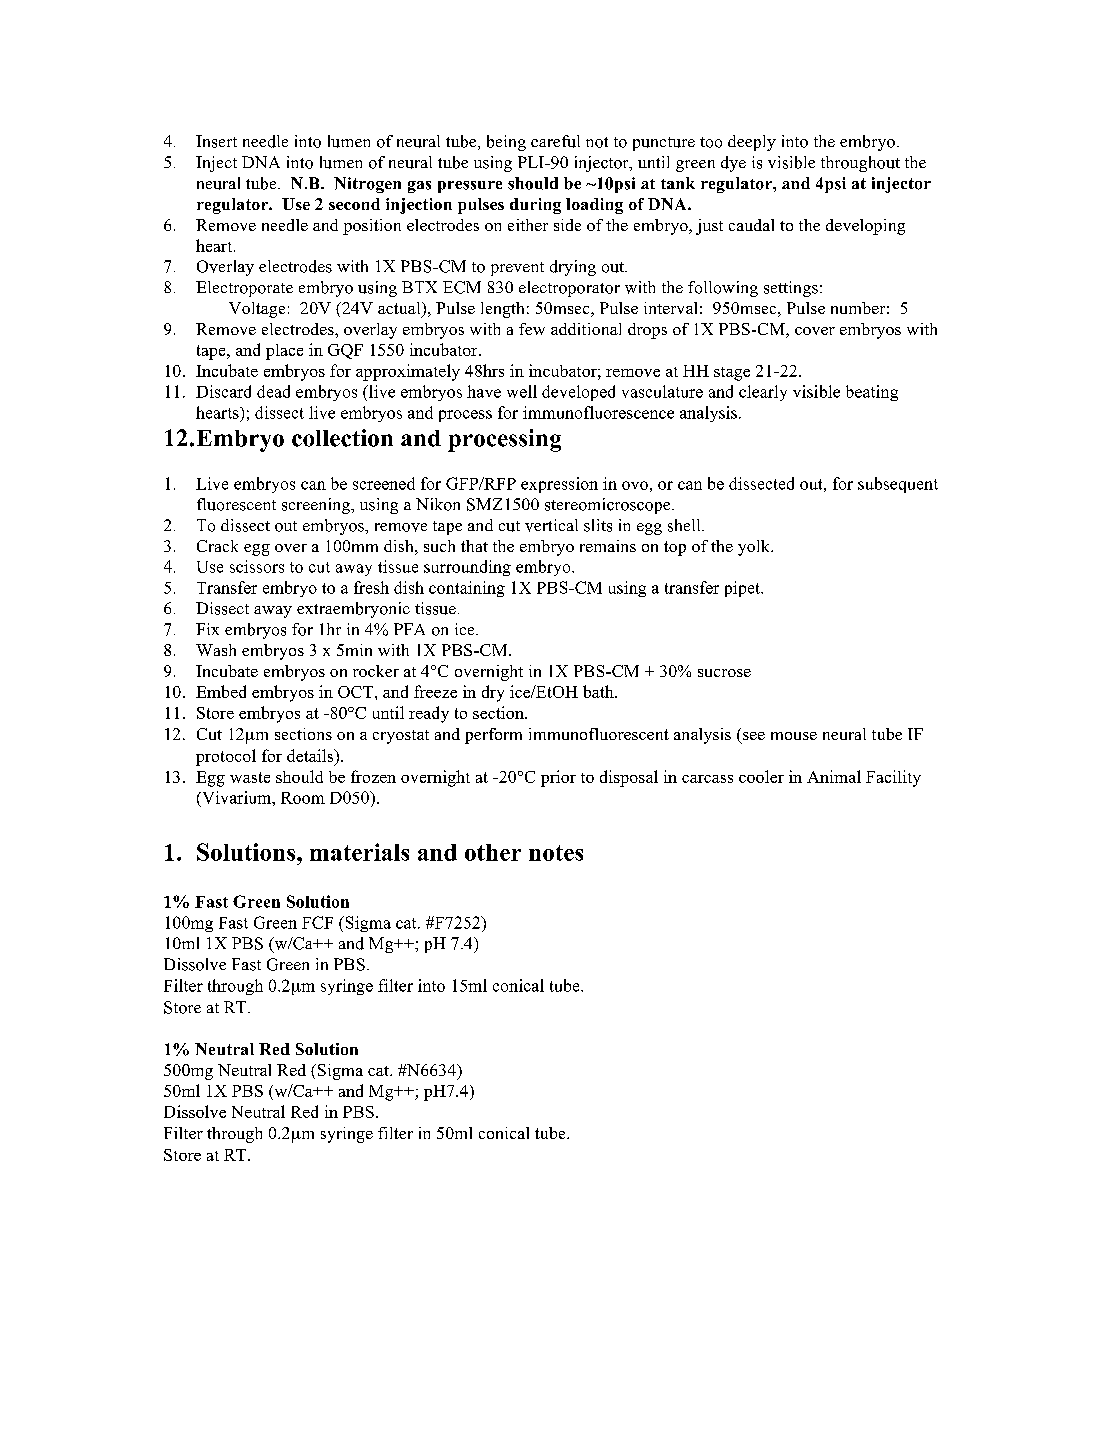 The image size is (1110, 1436). Describe the element at coordinates (216, 141) in the document. I see `Insert` at that location.
